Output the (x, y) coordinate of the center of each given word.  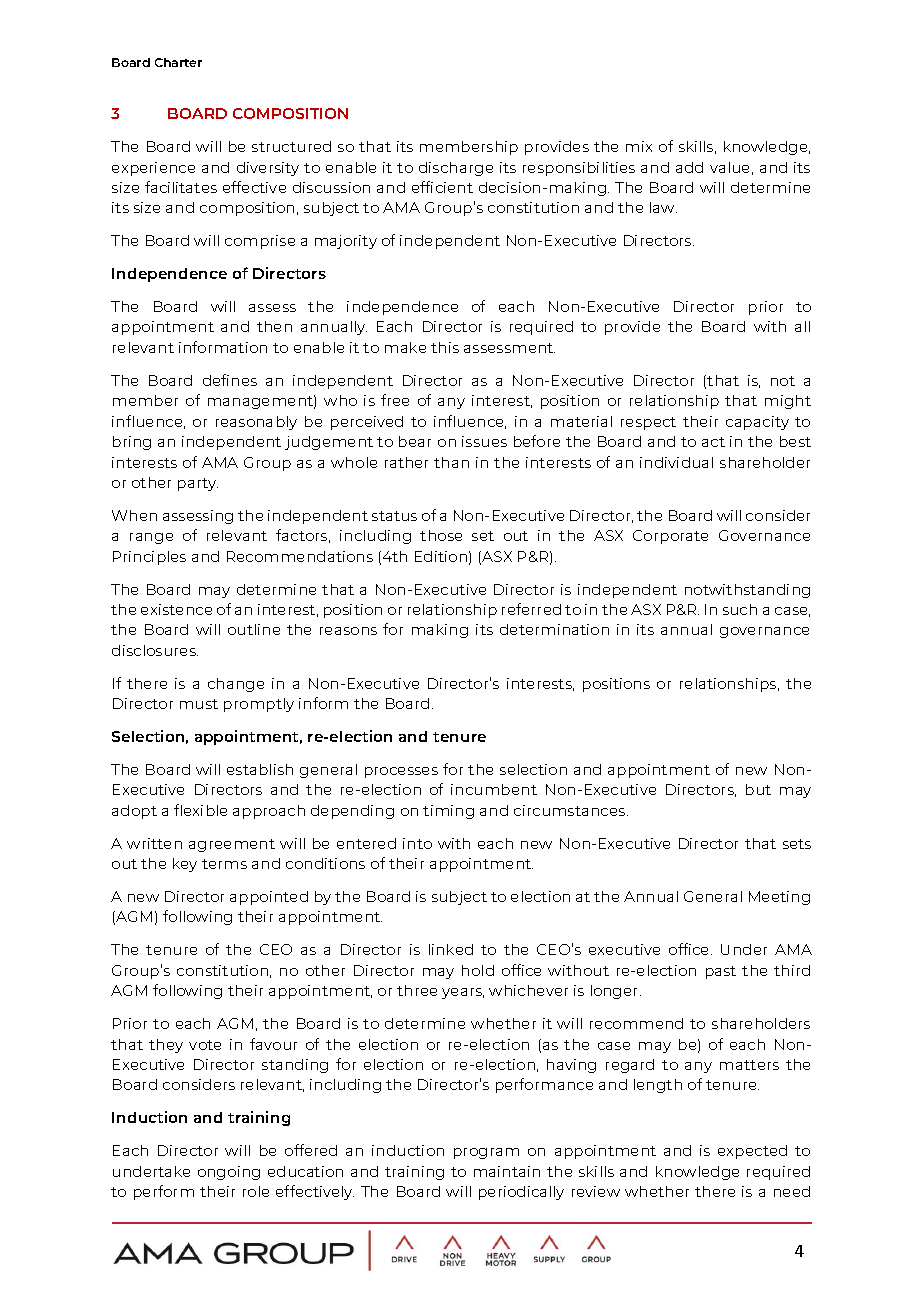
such (740, 609)
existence (176, 609)
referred (531, 609)
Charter (178, 62)
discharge (456, 169)
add (689, 167)
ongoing (229, 1173)
